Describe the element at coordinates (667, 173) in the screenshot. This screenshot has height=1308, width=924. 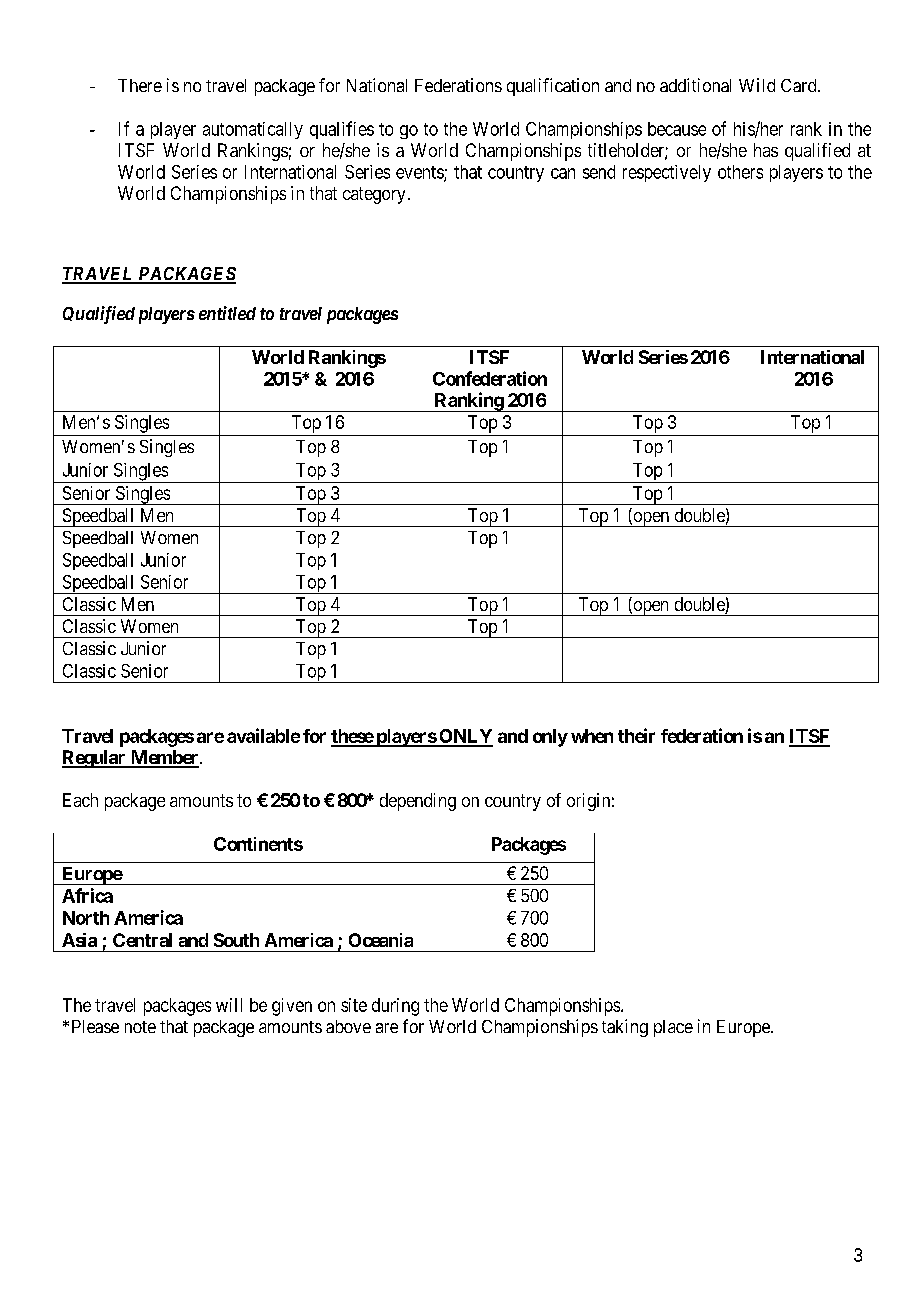
I see `respectively` at that location.
